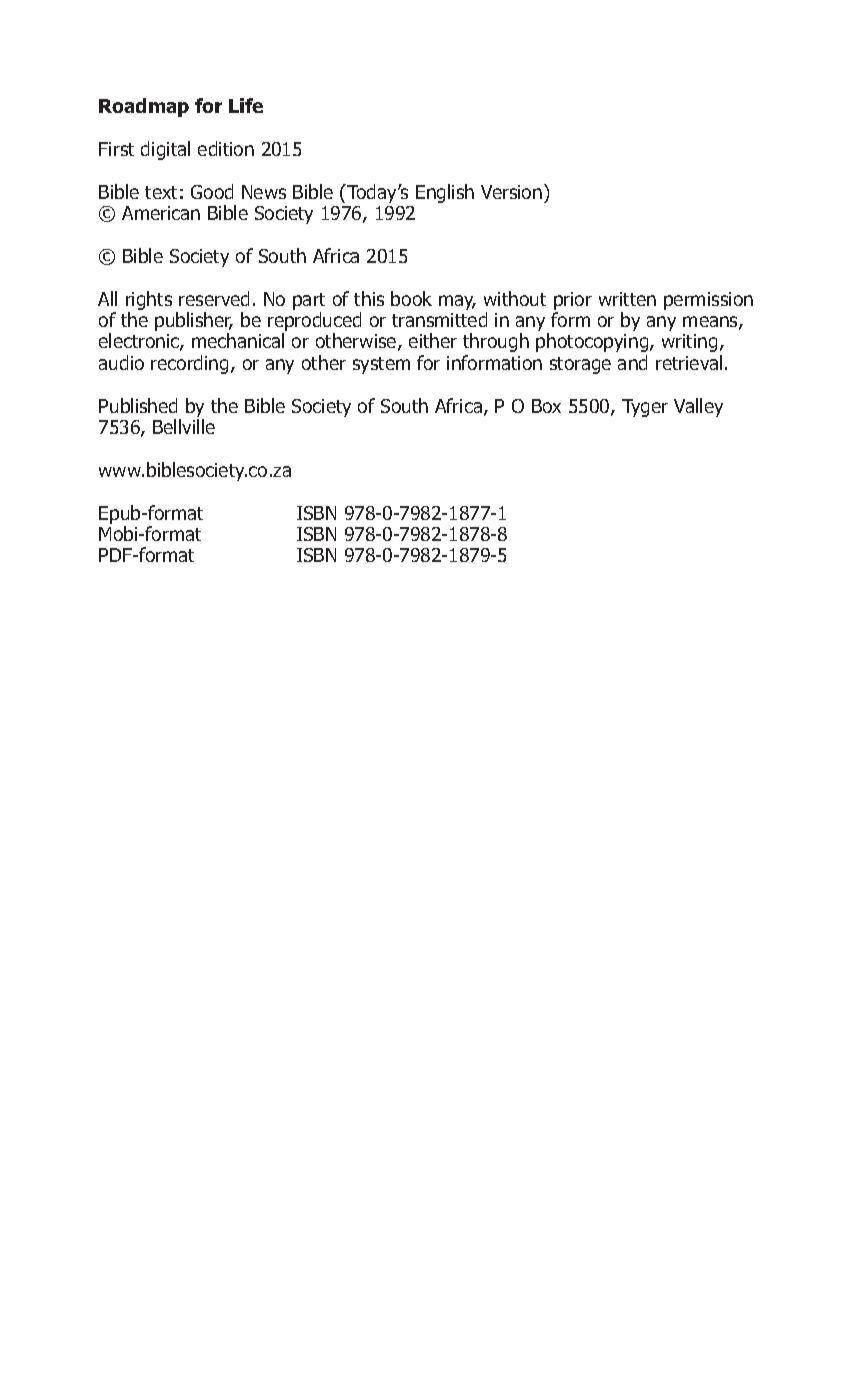 This screenshot has height=1400, width=855. I want to click on American, so click(161, 213).
